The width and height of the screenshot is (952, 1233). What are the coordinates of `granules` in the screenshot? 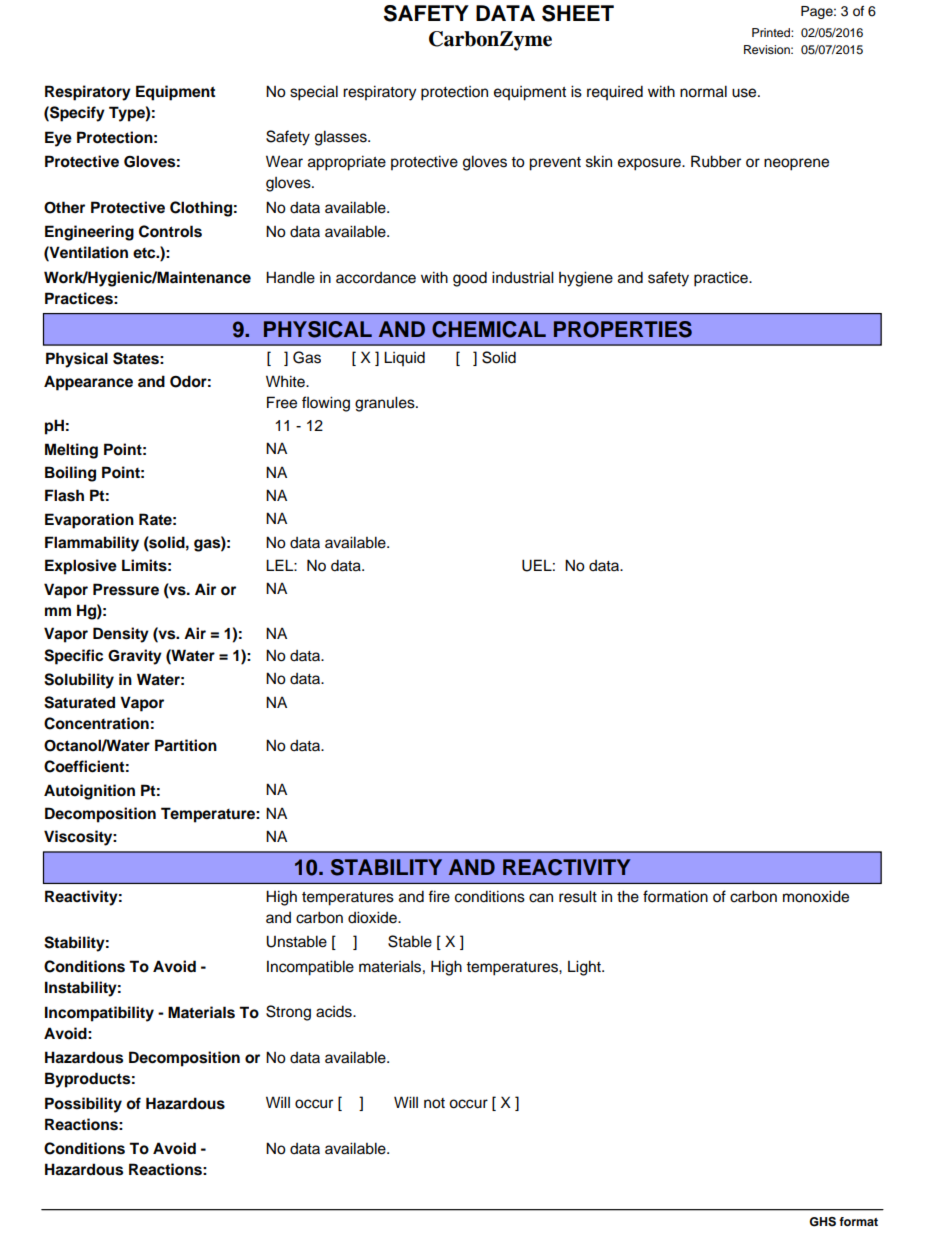 It's located at (386, 404).
